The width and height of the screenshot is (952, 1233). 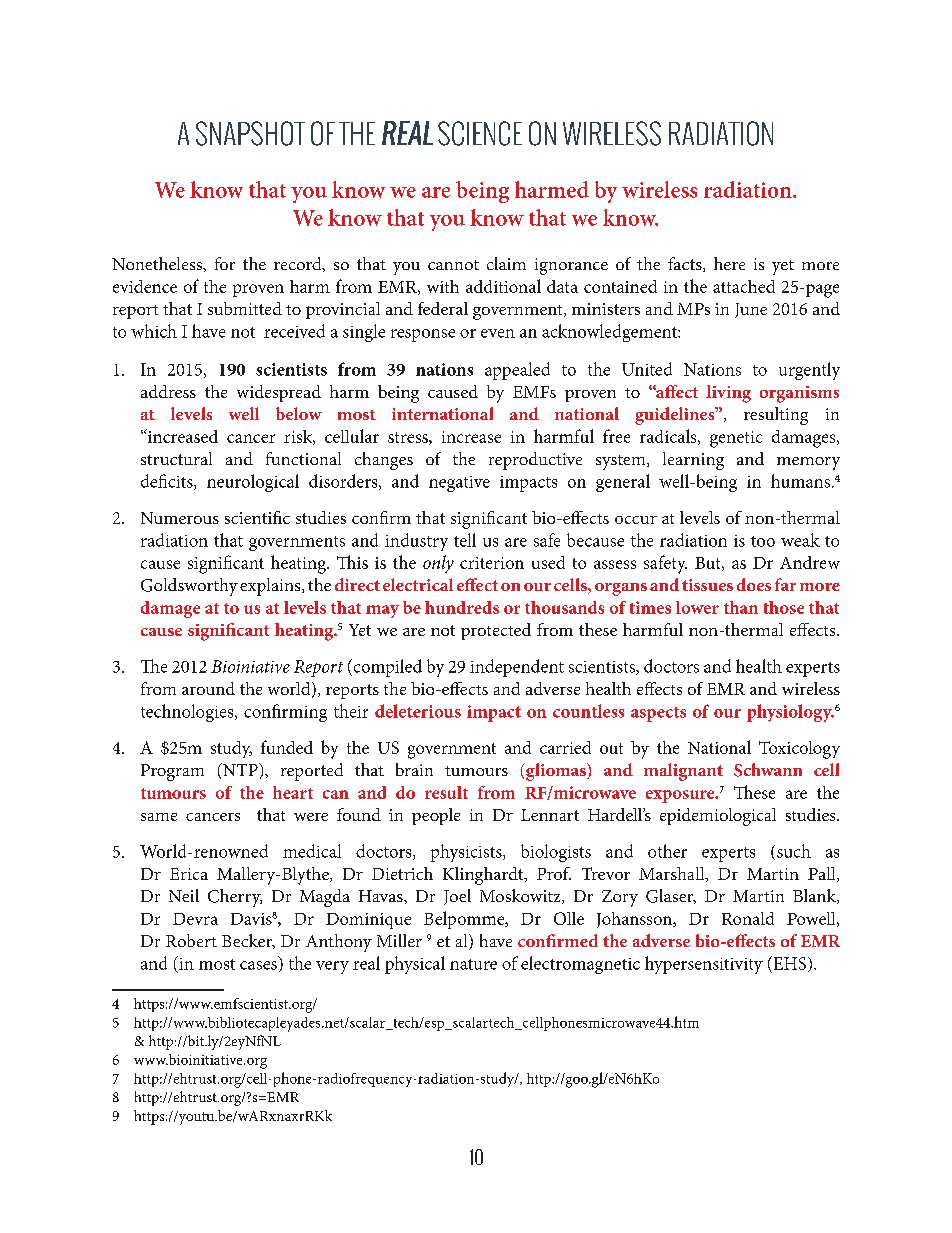 I want to click on nature, so click(x=473, y=964).
